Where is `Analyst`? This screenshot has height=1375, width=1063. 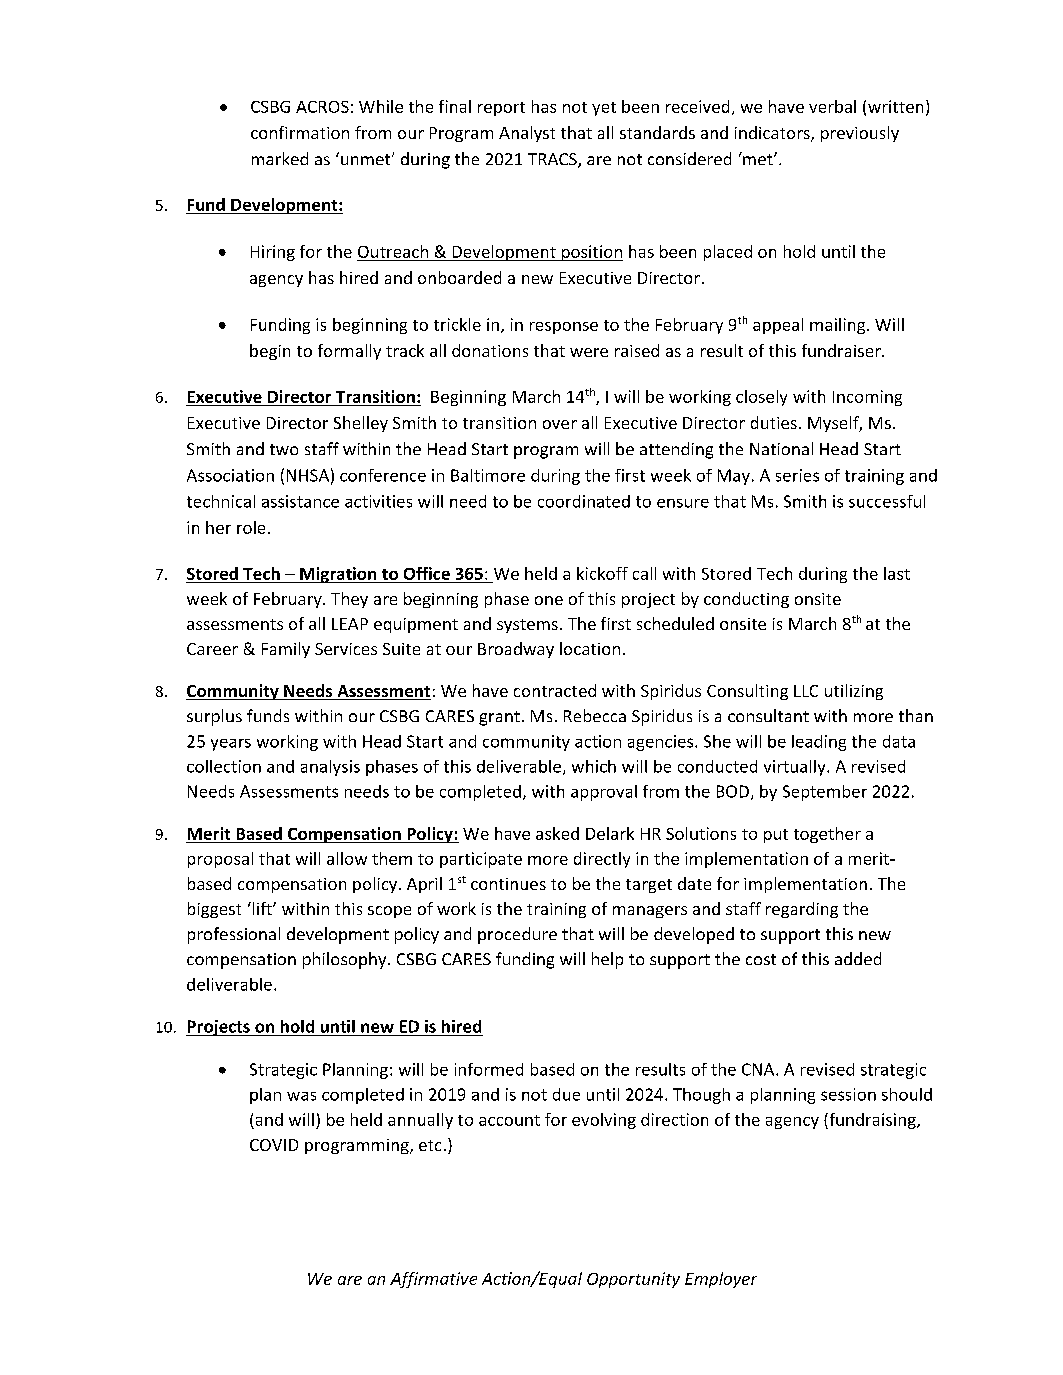
Analyst is located at coordinates (527, 134).
